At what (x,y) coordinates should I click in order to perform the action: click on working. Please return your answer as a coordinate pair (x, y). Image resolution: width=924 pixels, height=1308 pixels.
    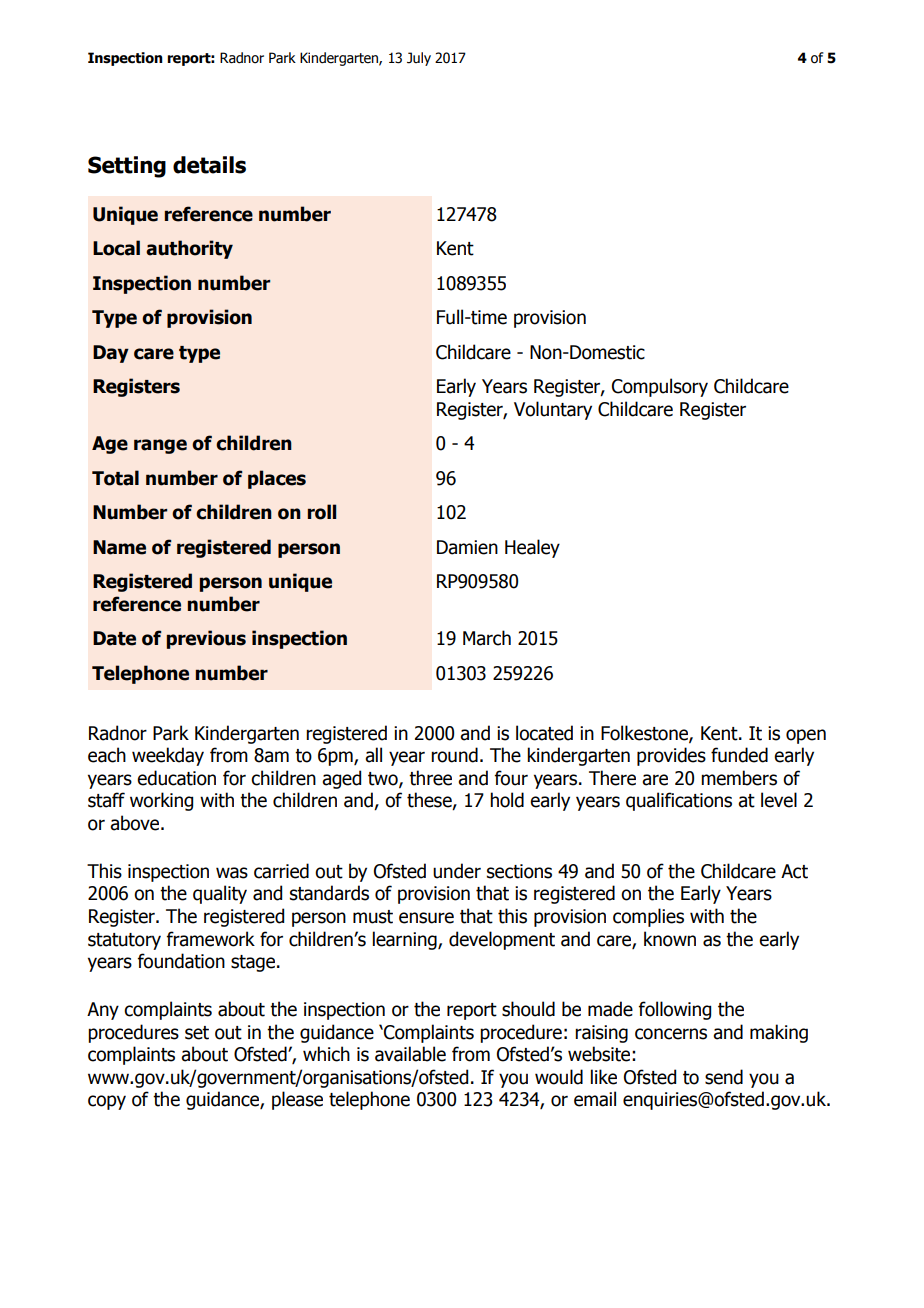
    Looking at the image, I should click on (161, 801).
